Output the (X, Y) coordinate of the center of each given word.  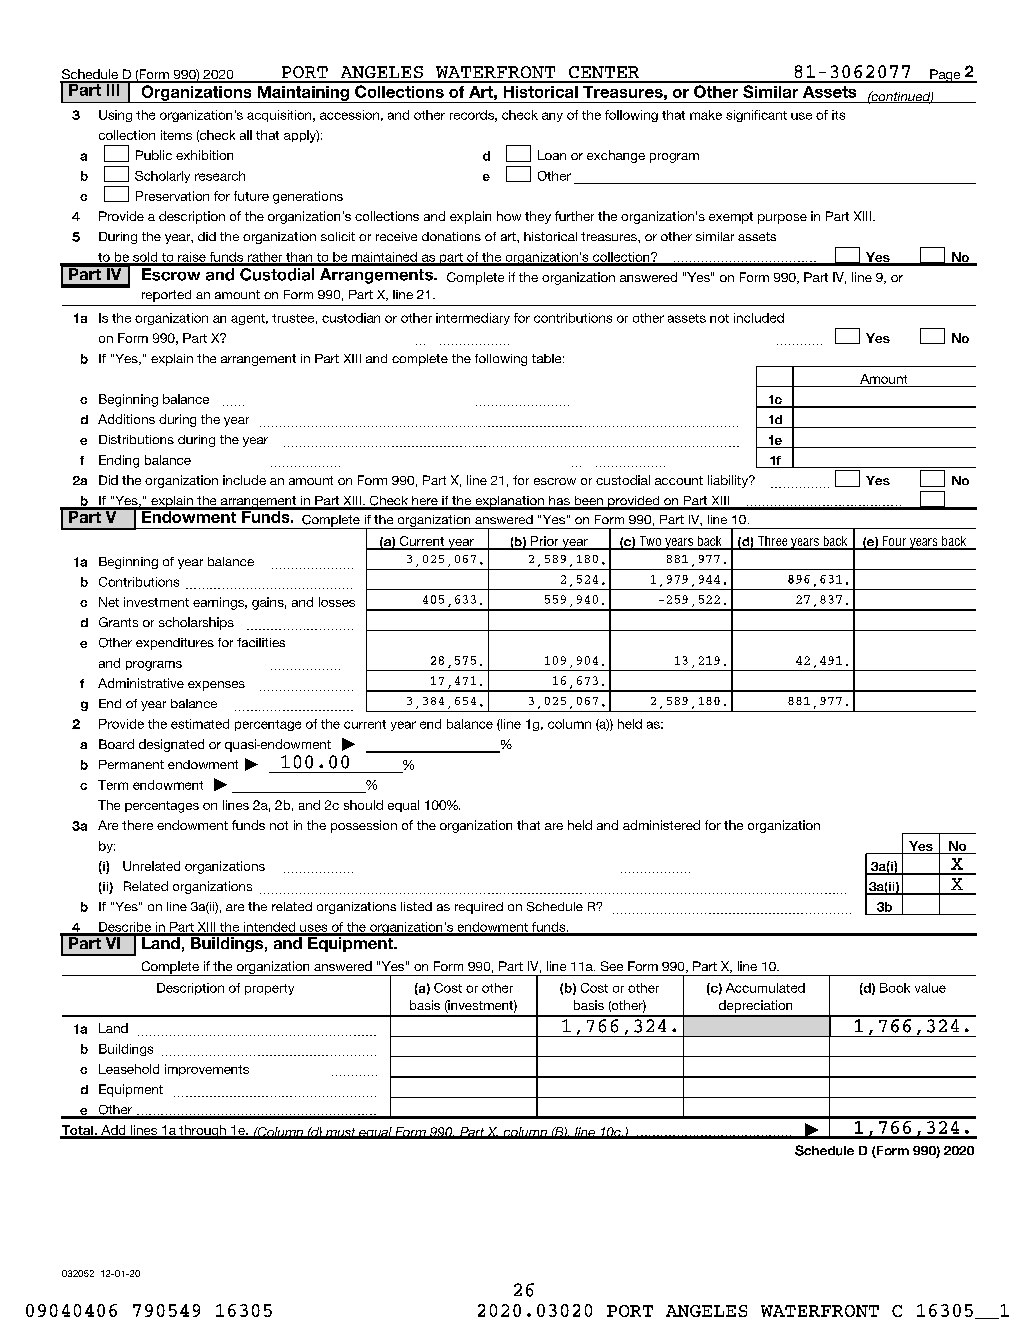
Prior (544, 542)
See (612, 966)
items (176, 135)
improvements (207, 1070)
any (552, 117)
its (838, 115)
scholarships (196, 623)
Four (894, 542)
